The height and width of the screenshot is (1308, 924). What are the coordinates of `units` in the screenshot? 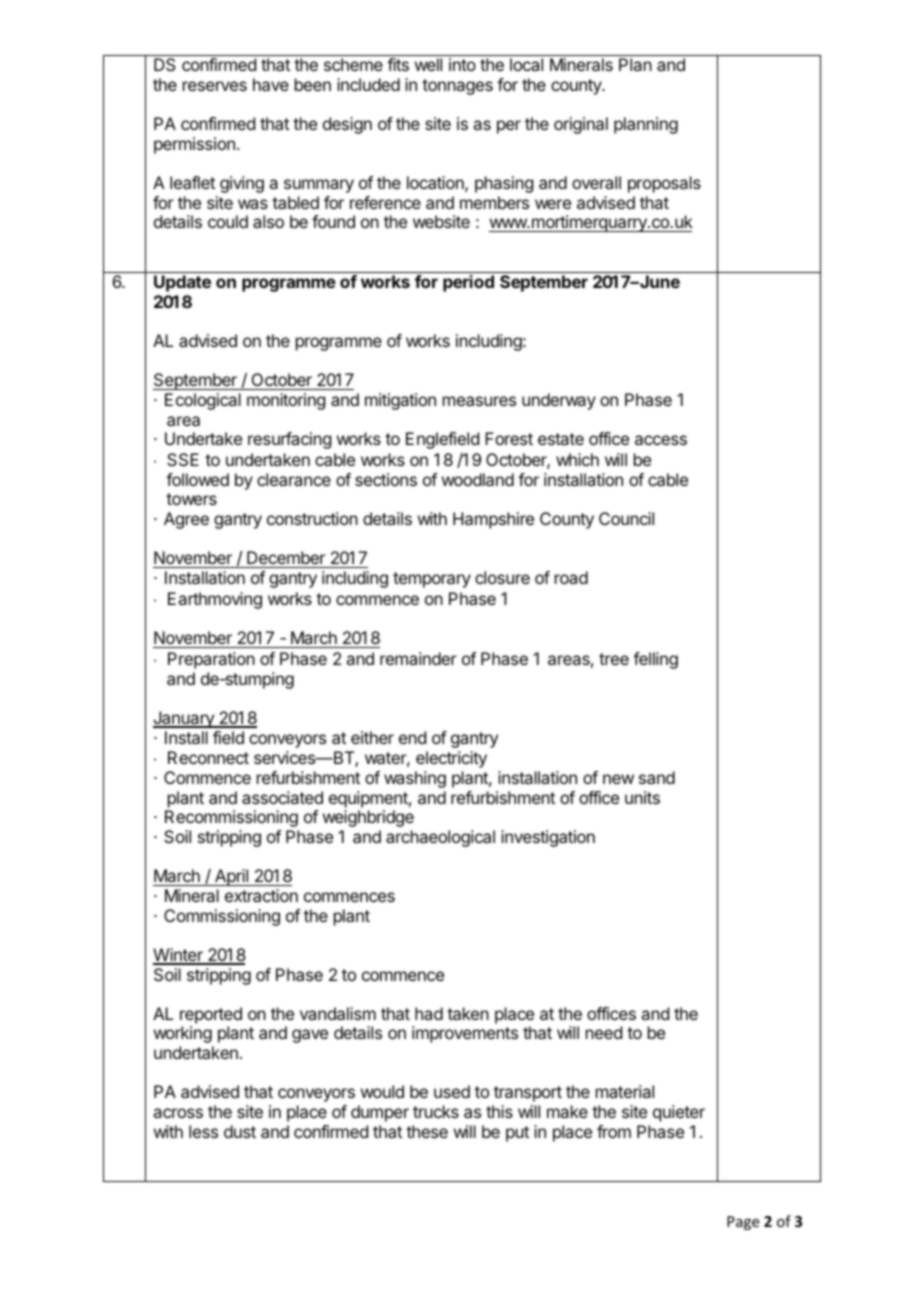 It's located at (642, 797).
